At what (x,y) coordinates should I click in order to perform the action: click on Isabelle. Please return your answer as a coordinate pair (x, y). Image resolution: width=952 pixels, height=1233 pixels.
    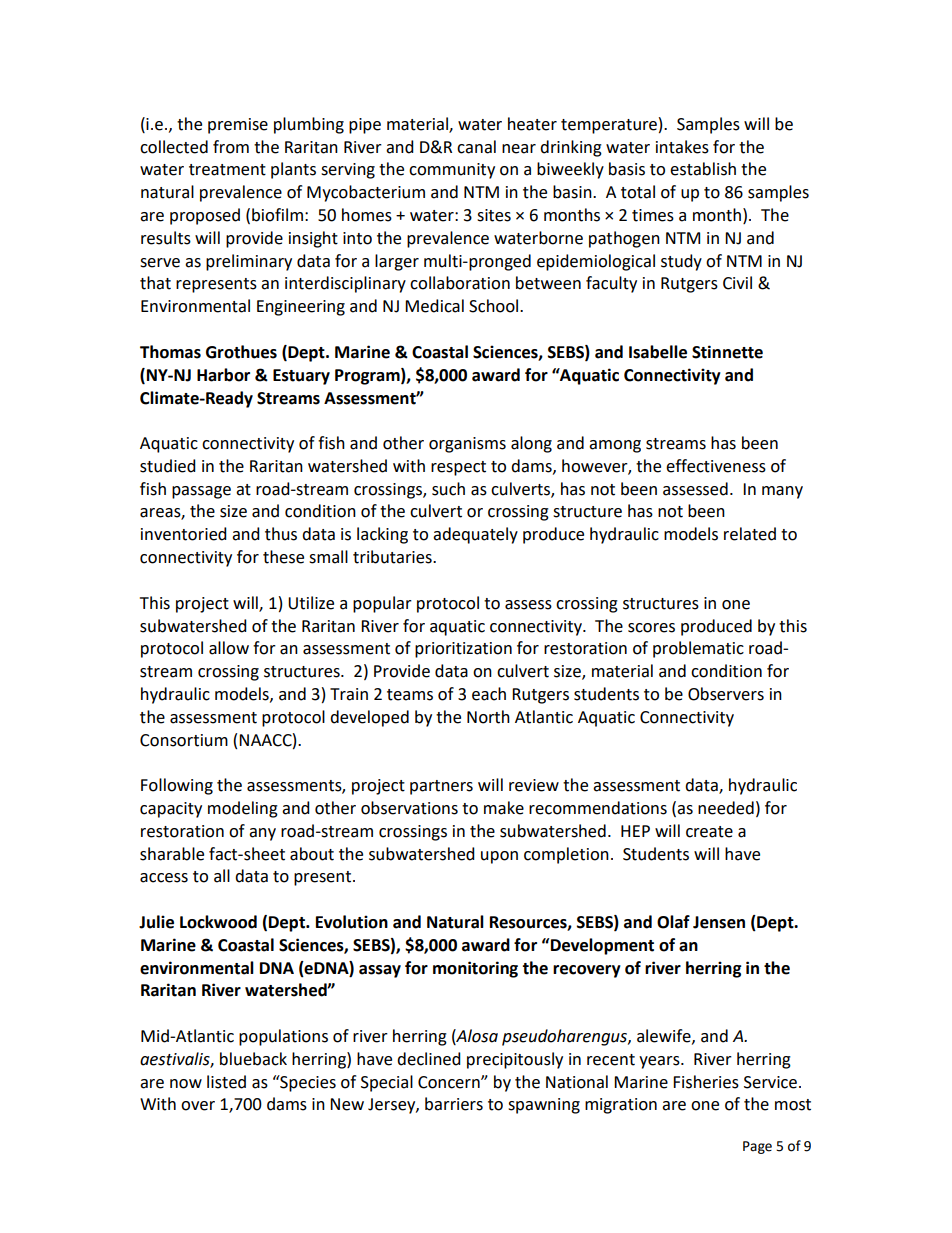
    Looking at the image, I should click on (658, 352).
